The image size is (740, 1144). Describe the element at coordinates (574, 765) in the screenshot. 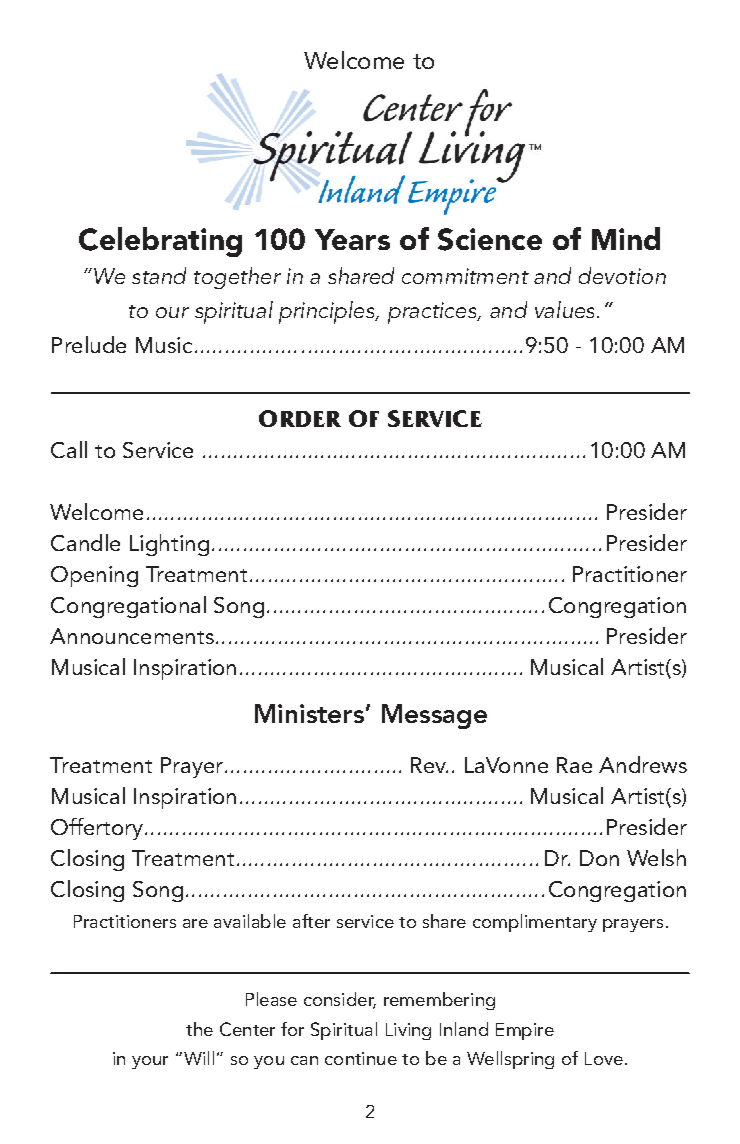

I see `Rae` at that location.
